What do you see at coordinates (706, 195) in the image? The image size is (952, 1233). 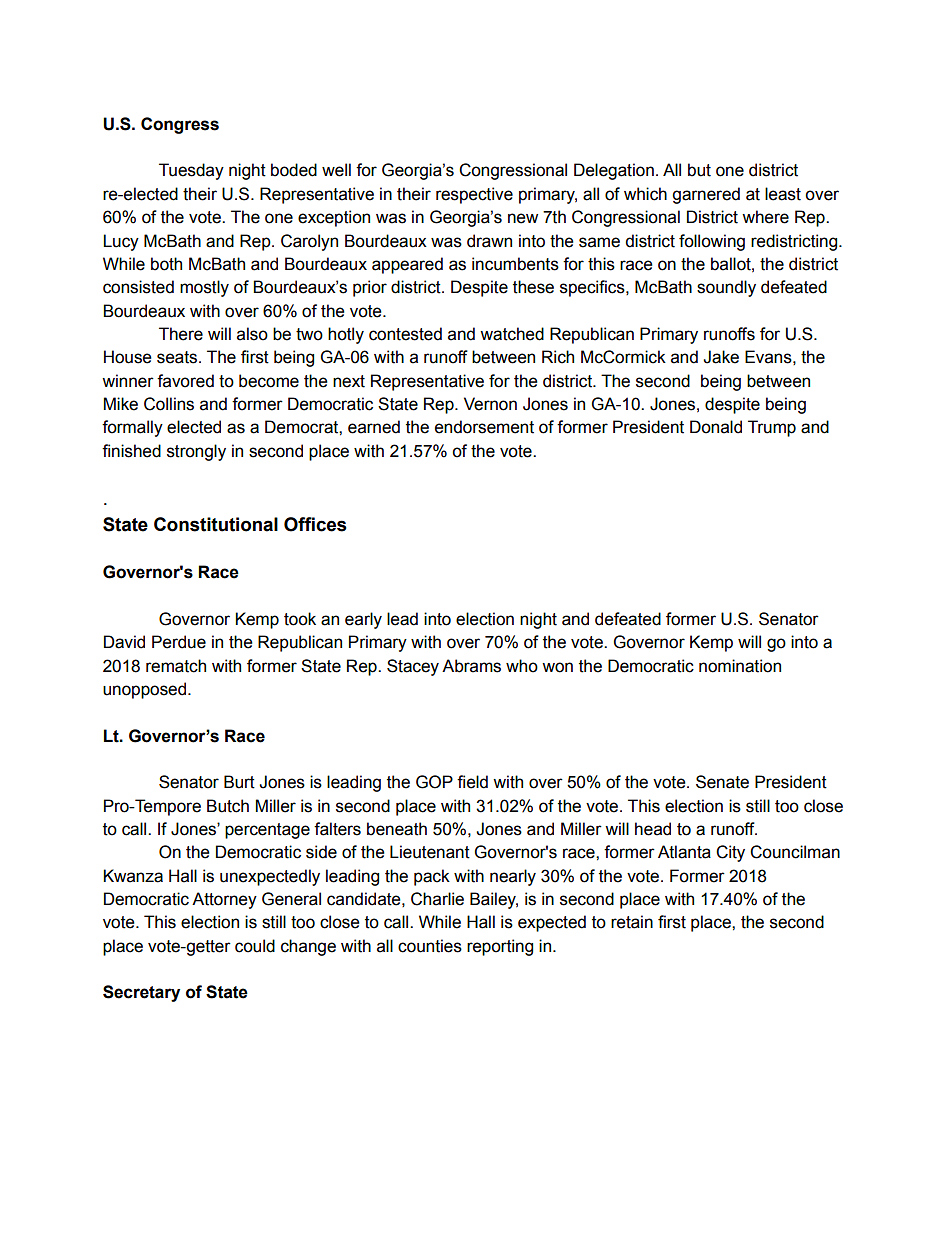 I see `garnered` at bounding box center [706, 195].
